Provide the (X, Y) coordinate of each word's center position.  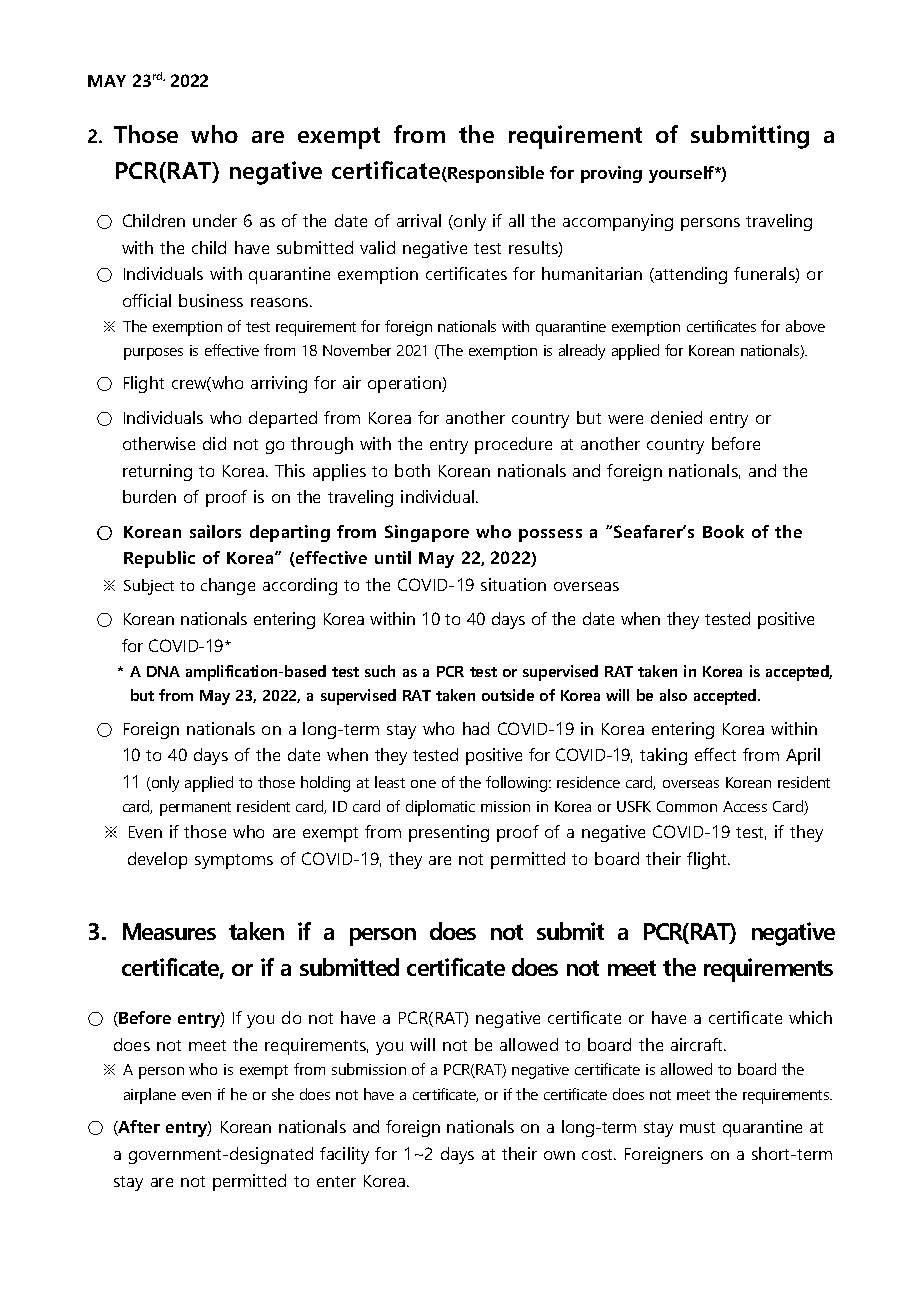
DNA (163, 671)
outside (508, 695)
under (215, 220)
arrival (419, 220)
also (673, 695)
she (283, 1094)
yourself (683, 174)
